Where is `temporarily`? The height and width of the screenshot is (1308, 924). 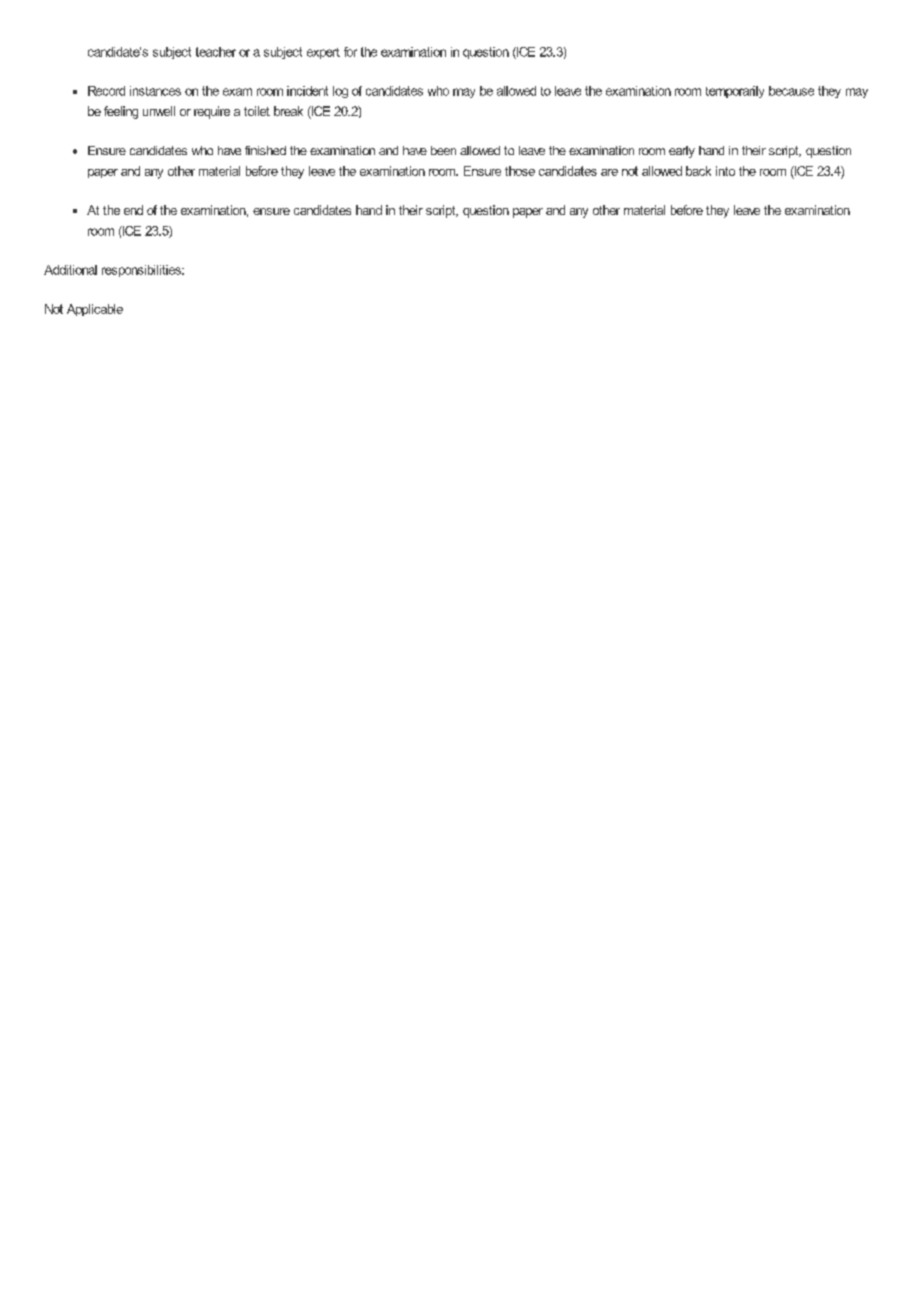 temporarily is located at coordinates (735, 92).
